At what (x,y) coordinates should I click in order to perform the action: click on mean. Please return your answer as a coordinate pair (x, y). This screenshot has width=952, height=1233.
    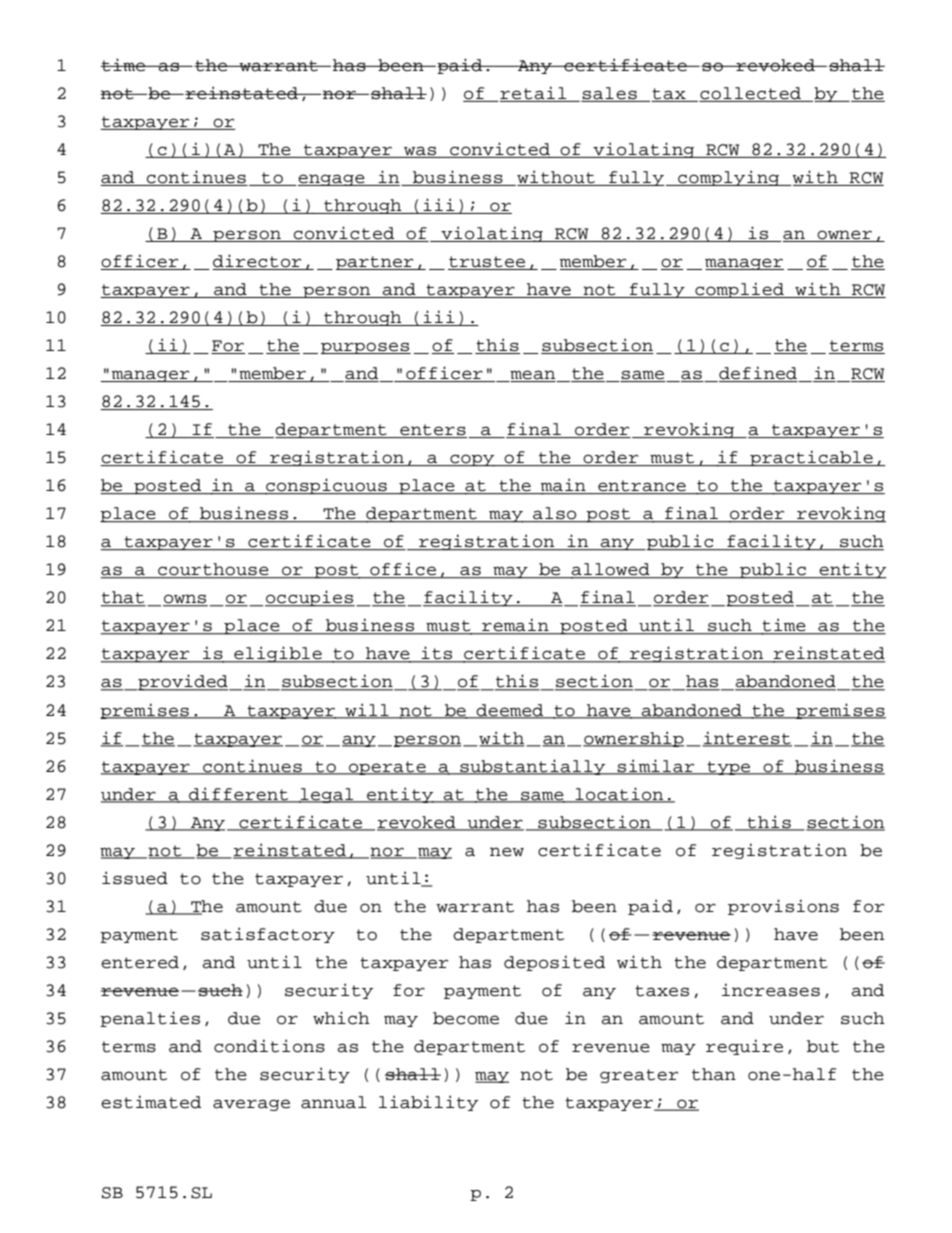
    Looking at the image, I should click on (533, 376).
